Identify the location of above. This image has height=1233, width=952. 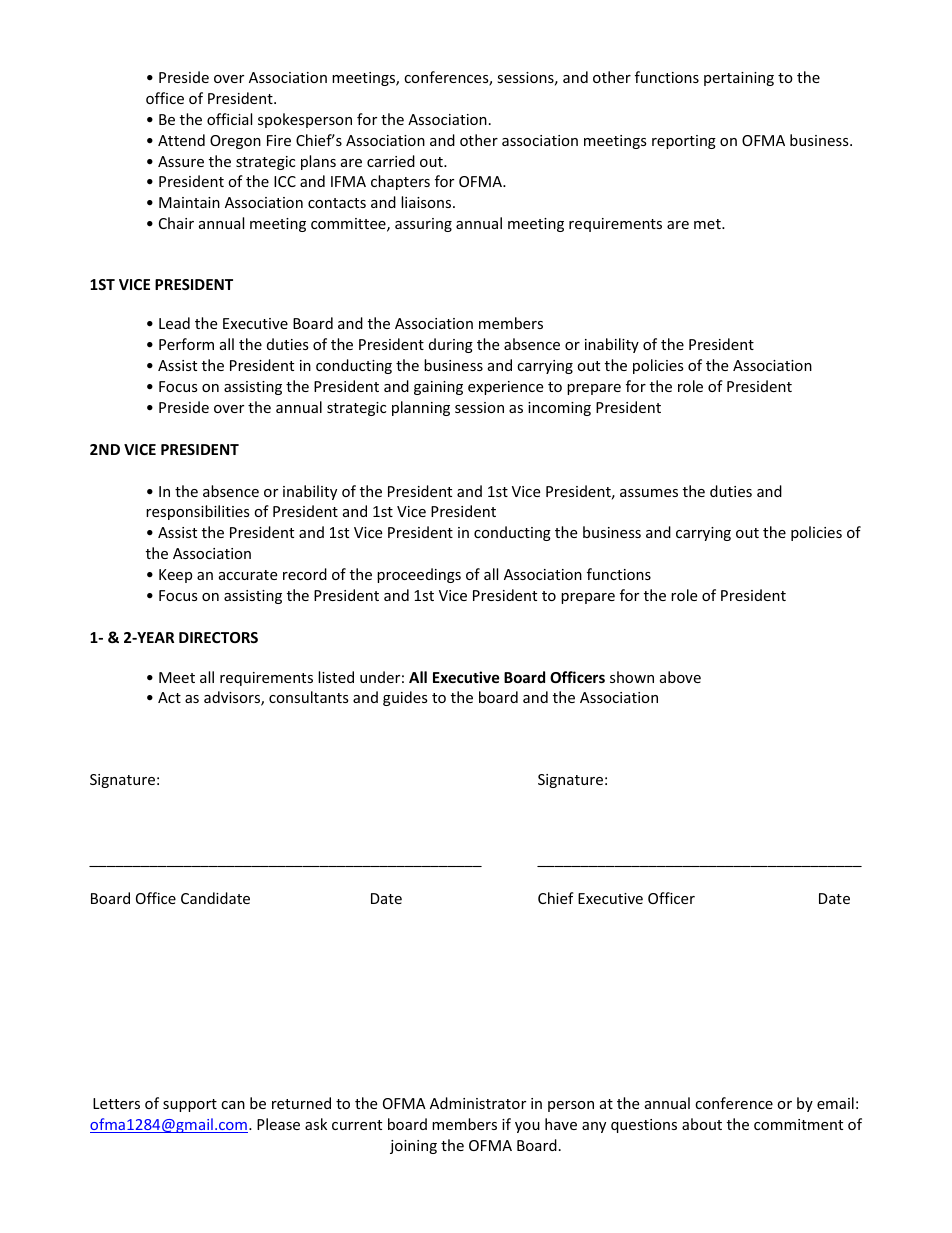
(680, 677).
